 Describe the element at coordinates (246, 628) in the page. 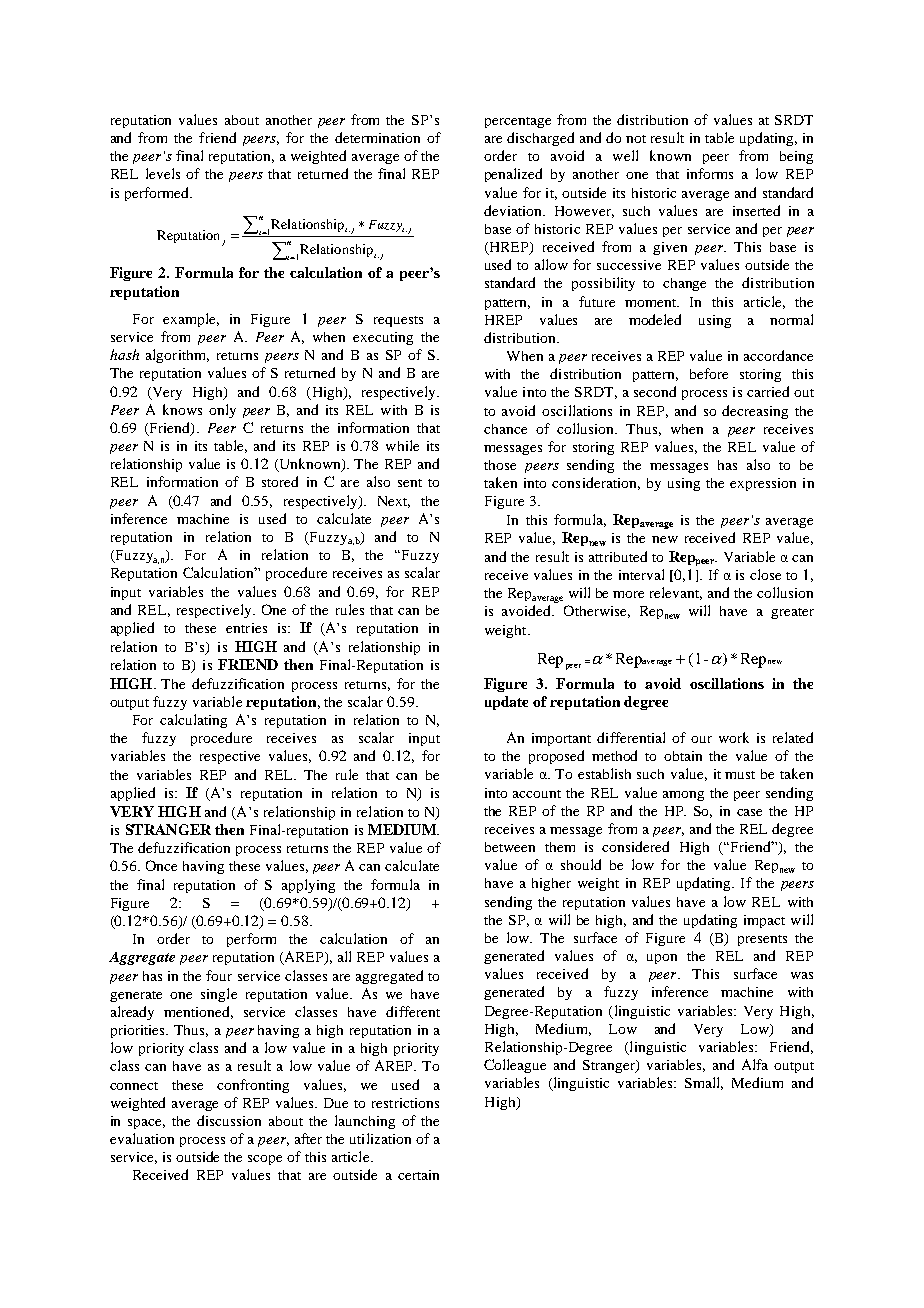

I see `entries` at that location.
